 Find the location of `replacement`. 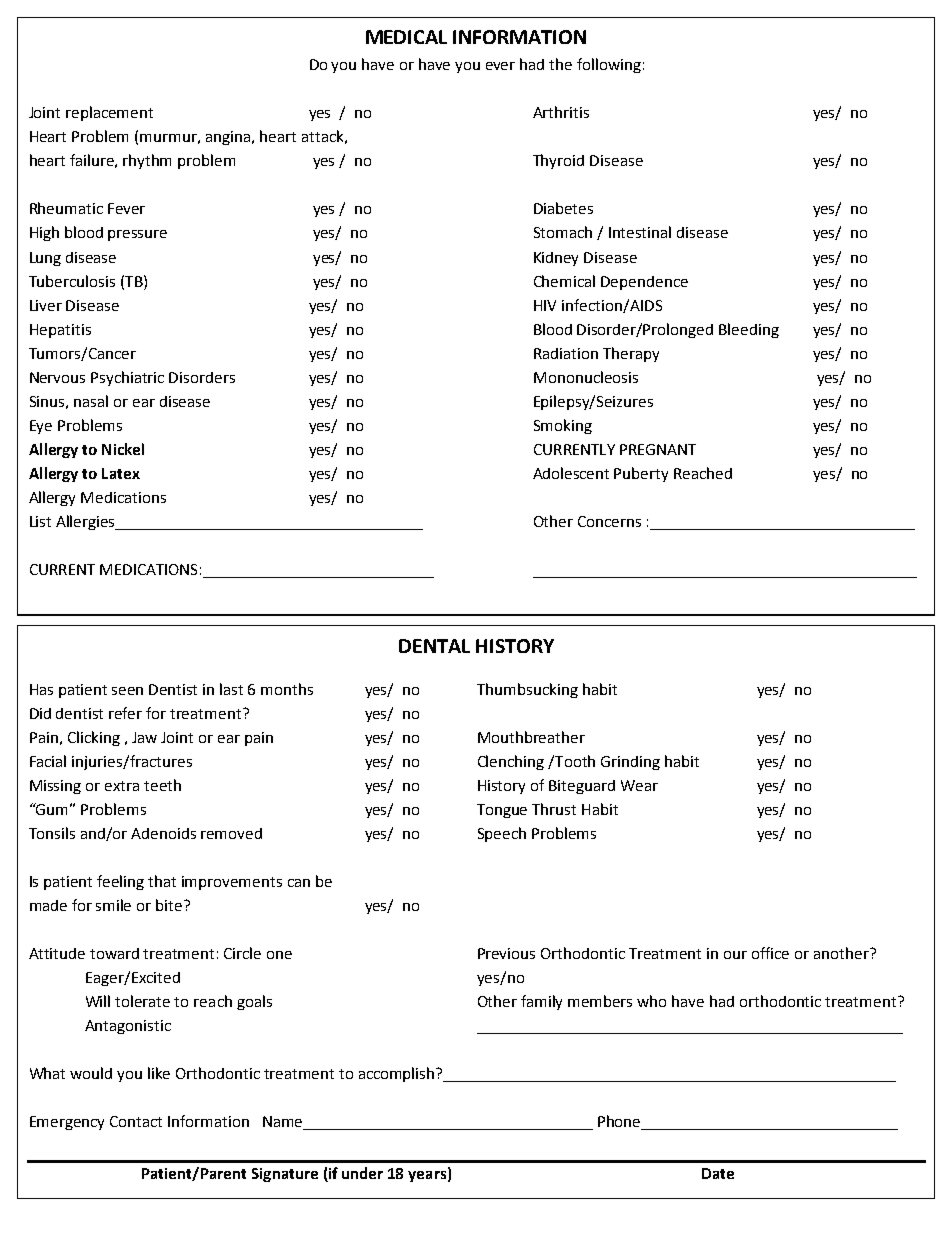

replacement is located at coordinates (109, 113).
